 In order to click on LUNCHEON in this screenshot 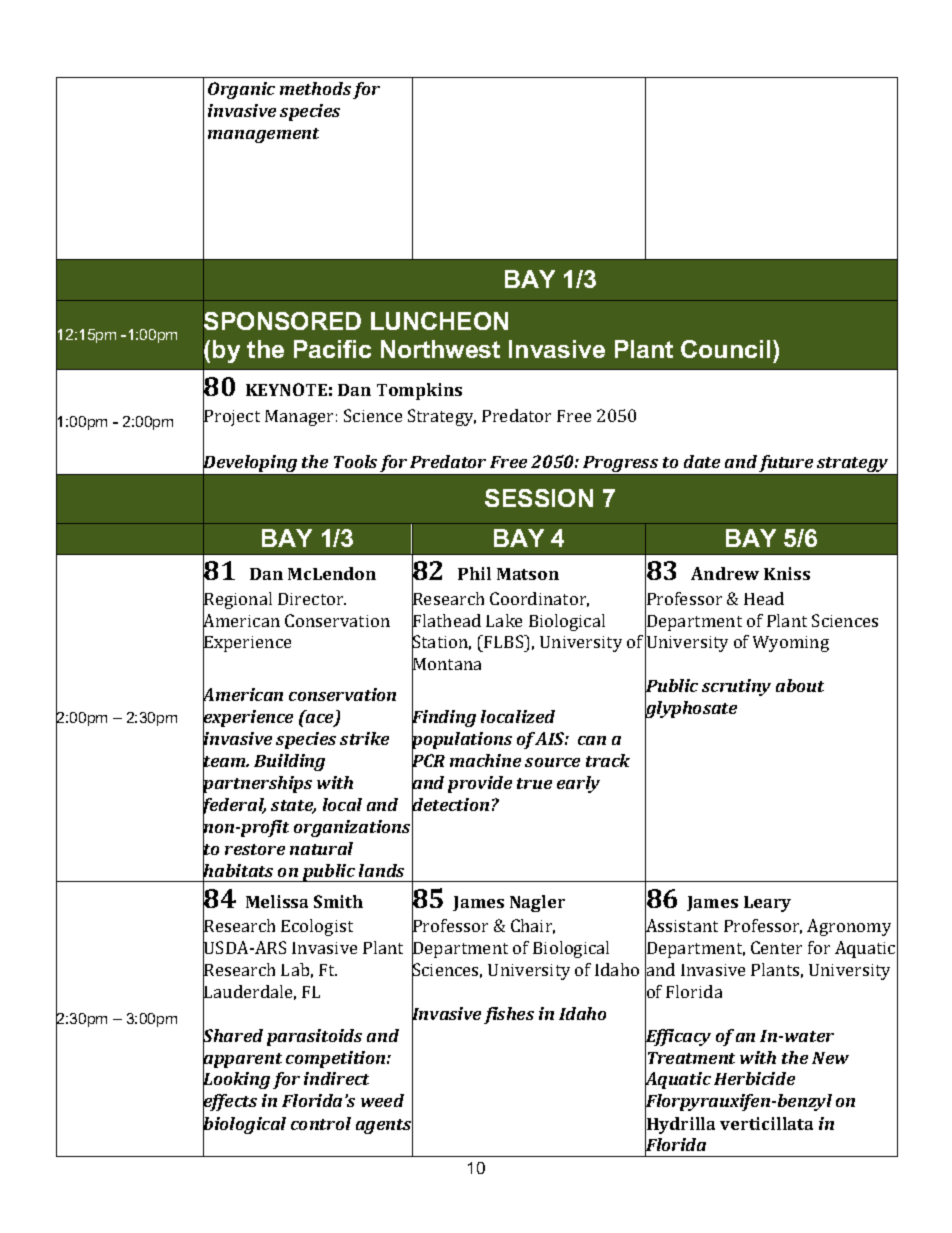, I will do `click(439, 321)`.
